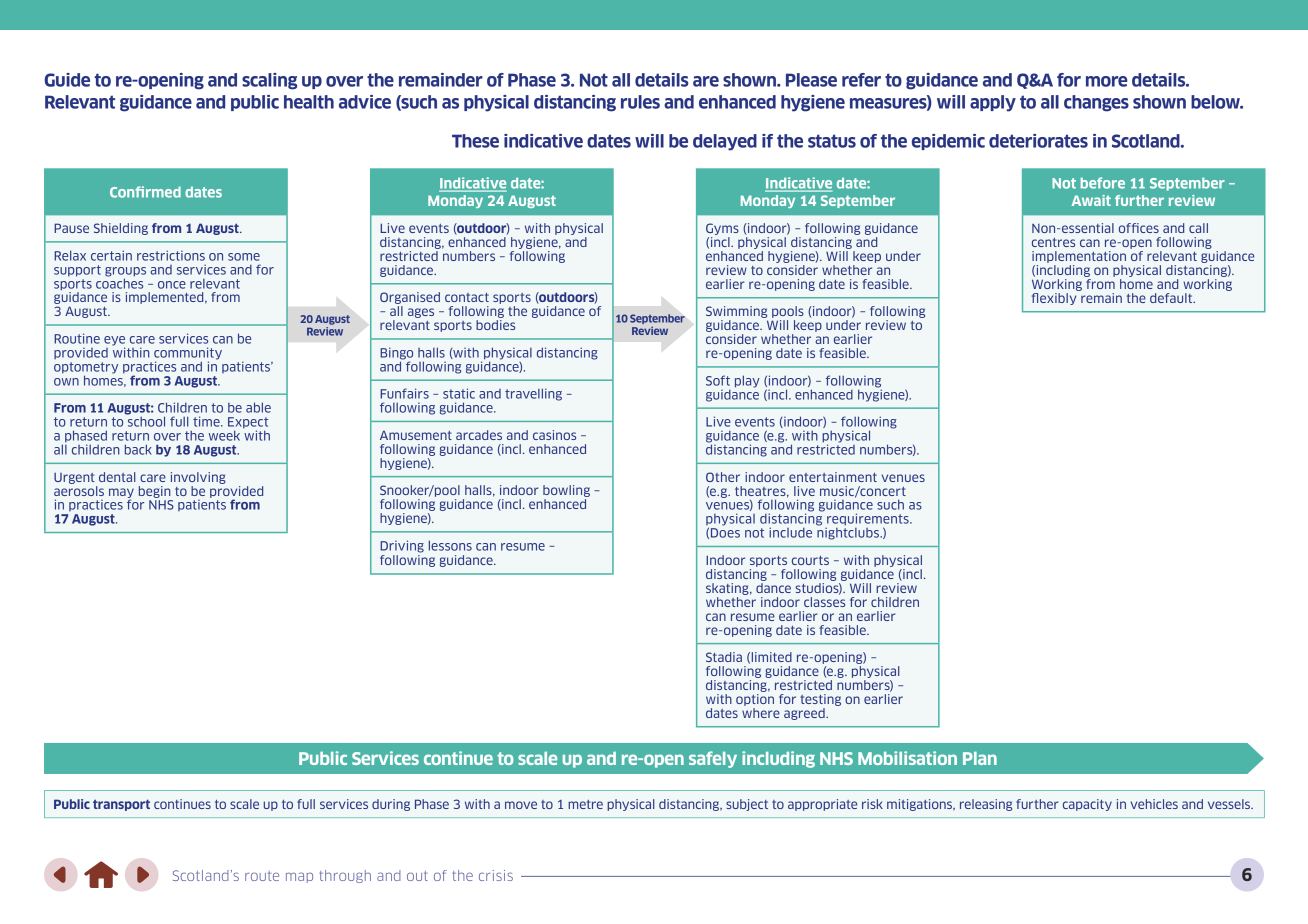 The width and height of the document is (1308, 924). I want to click on capacity, so click(1087, 805).
